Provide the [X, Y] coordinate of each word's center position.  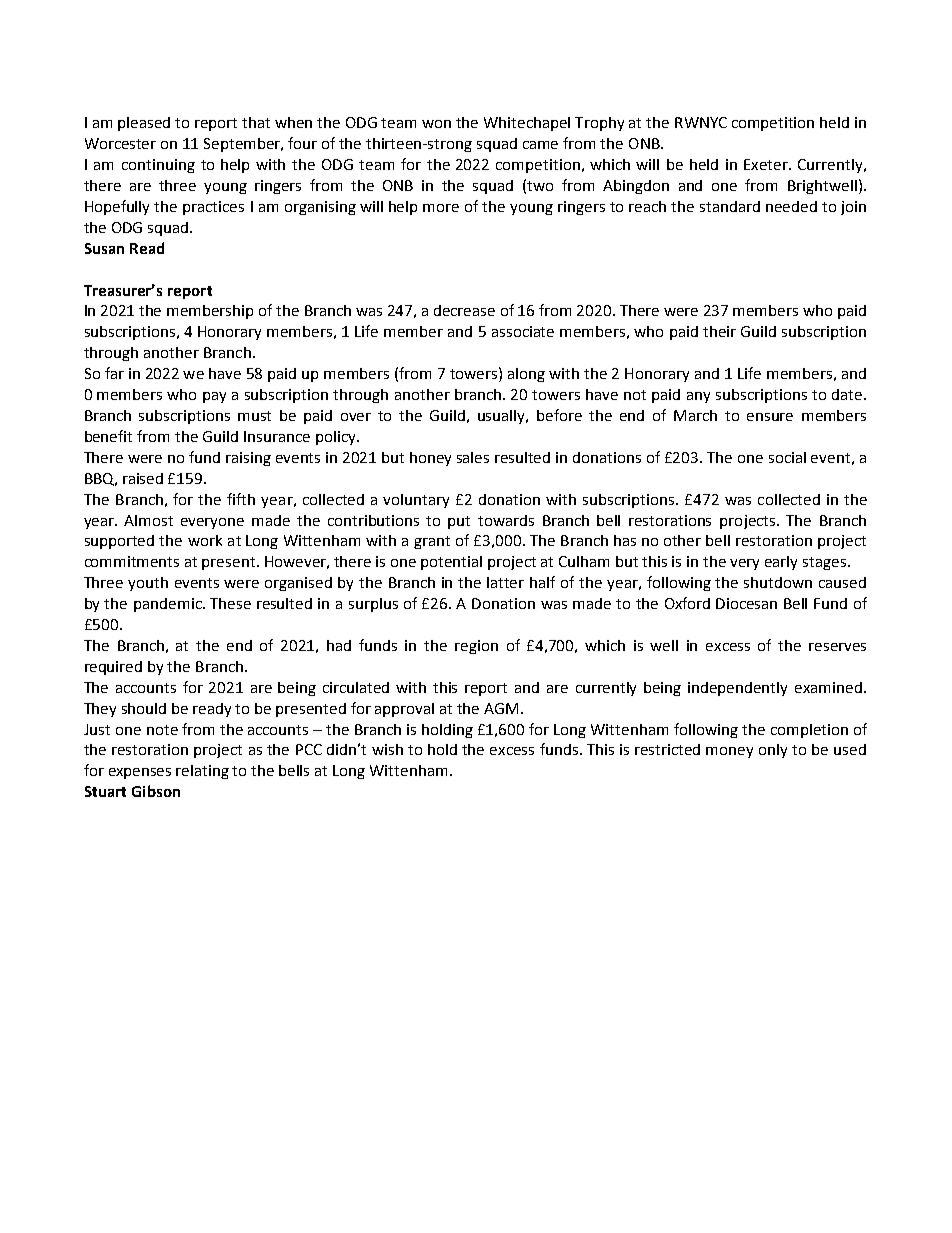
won [436, 124]
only [773, 751]
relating [202, 772]
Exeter [767, 164]
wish [387, 749]
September [243, 145]
